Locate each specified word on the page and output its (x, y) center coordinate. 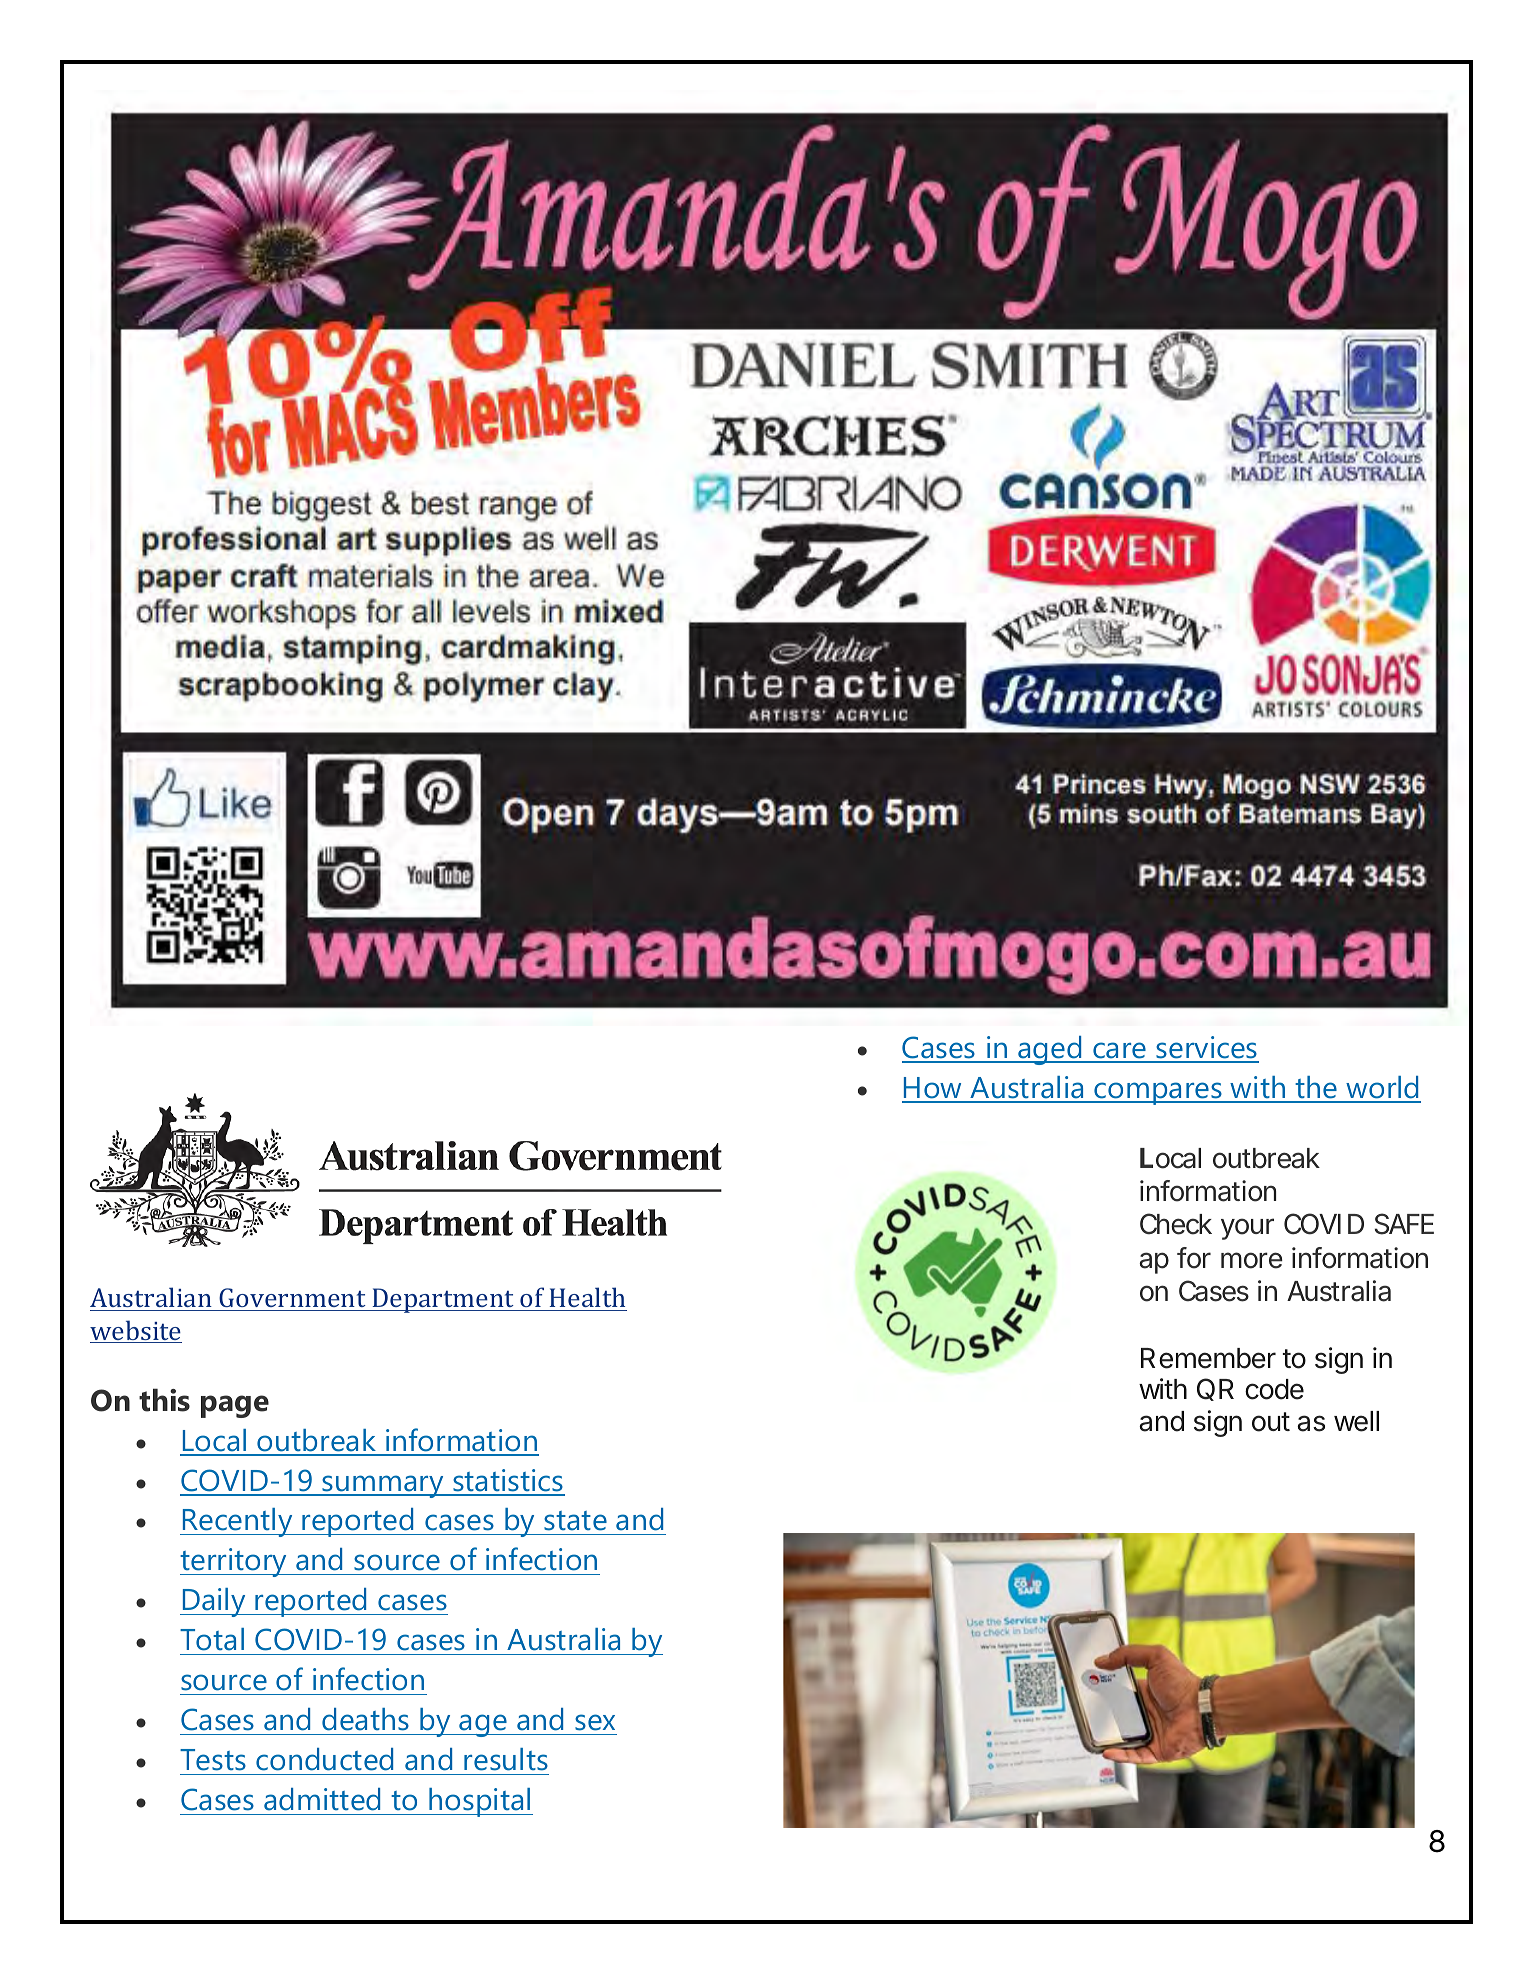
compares (1158, 1093)
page (235, 1406)
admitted (322, 1799)
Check (1176, 1224)
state (575, 1521)
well (1356, 1421)
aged (1050, 1050)
